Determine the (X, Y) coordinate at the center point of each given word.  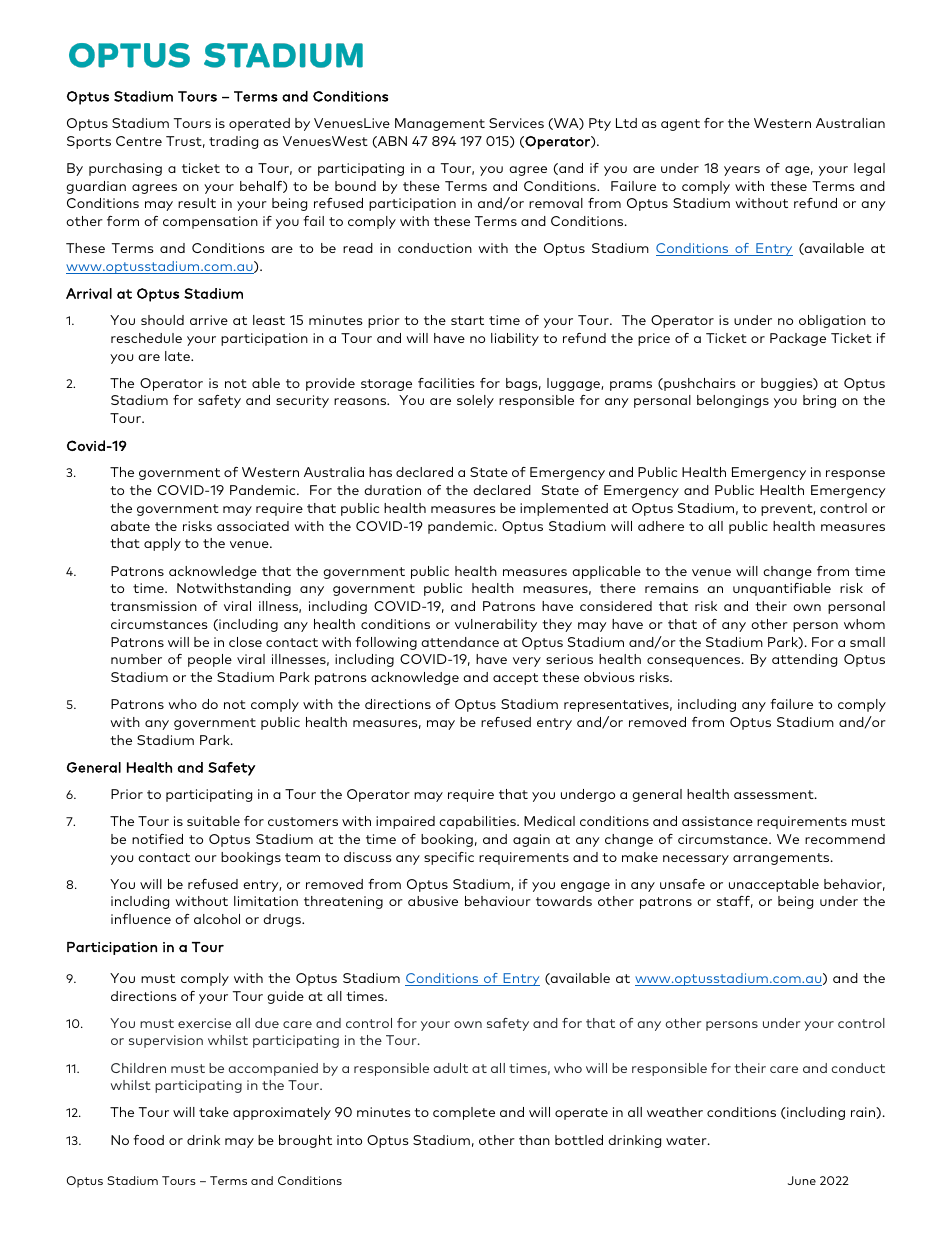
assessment (775, 794)
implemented (564, 509)
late (178, 356)
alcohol (217, 919)
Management (440, 124)
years (742, 171)
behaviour (498, 901)
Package (798, 339)
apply (162, 544)
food (148, 1140)
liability (515, 339)
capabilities (478, 822)
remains (671, 588)
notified (157, 839)
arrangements (782, 859)
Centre (139, 141)
